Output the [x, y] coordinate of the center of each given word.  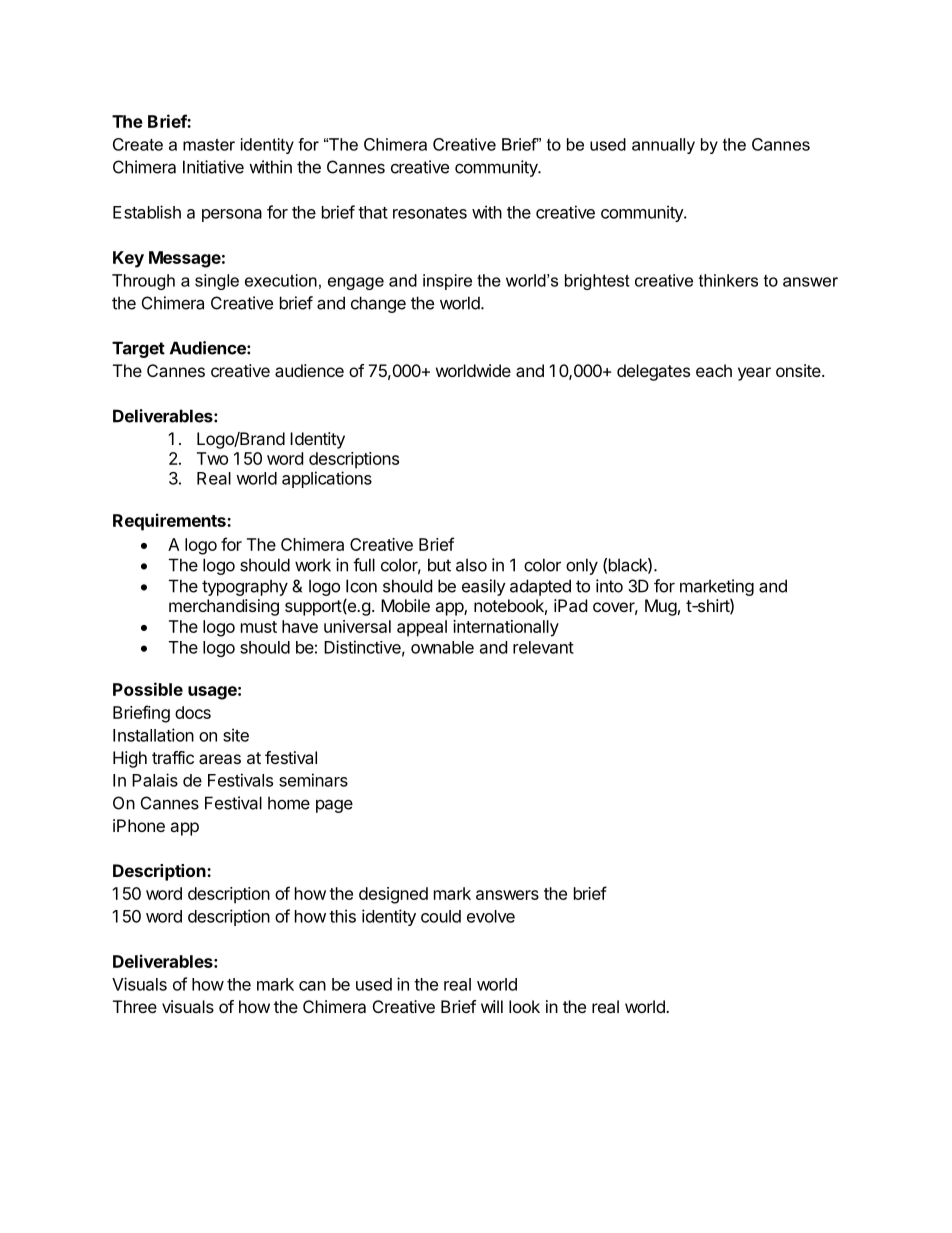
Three [135, 1006]
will [492, 1006]
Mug [661, 607]
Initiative [213, 167]
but [439, 565]
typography [245, 587]
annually [663, 146]
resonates [430, 213]
